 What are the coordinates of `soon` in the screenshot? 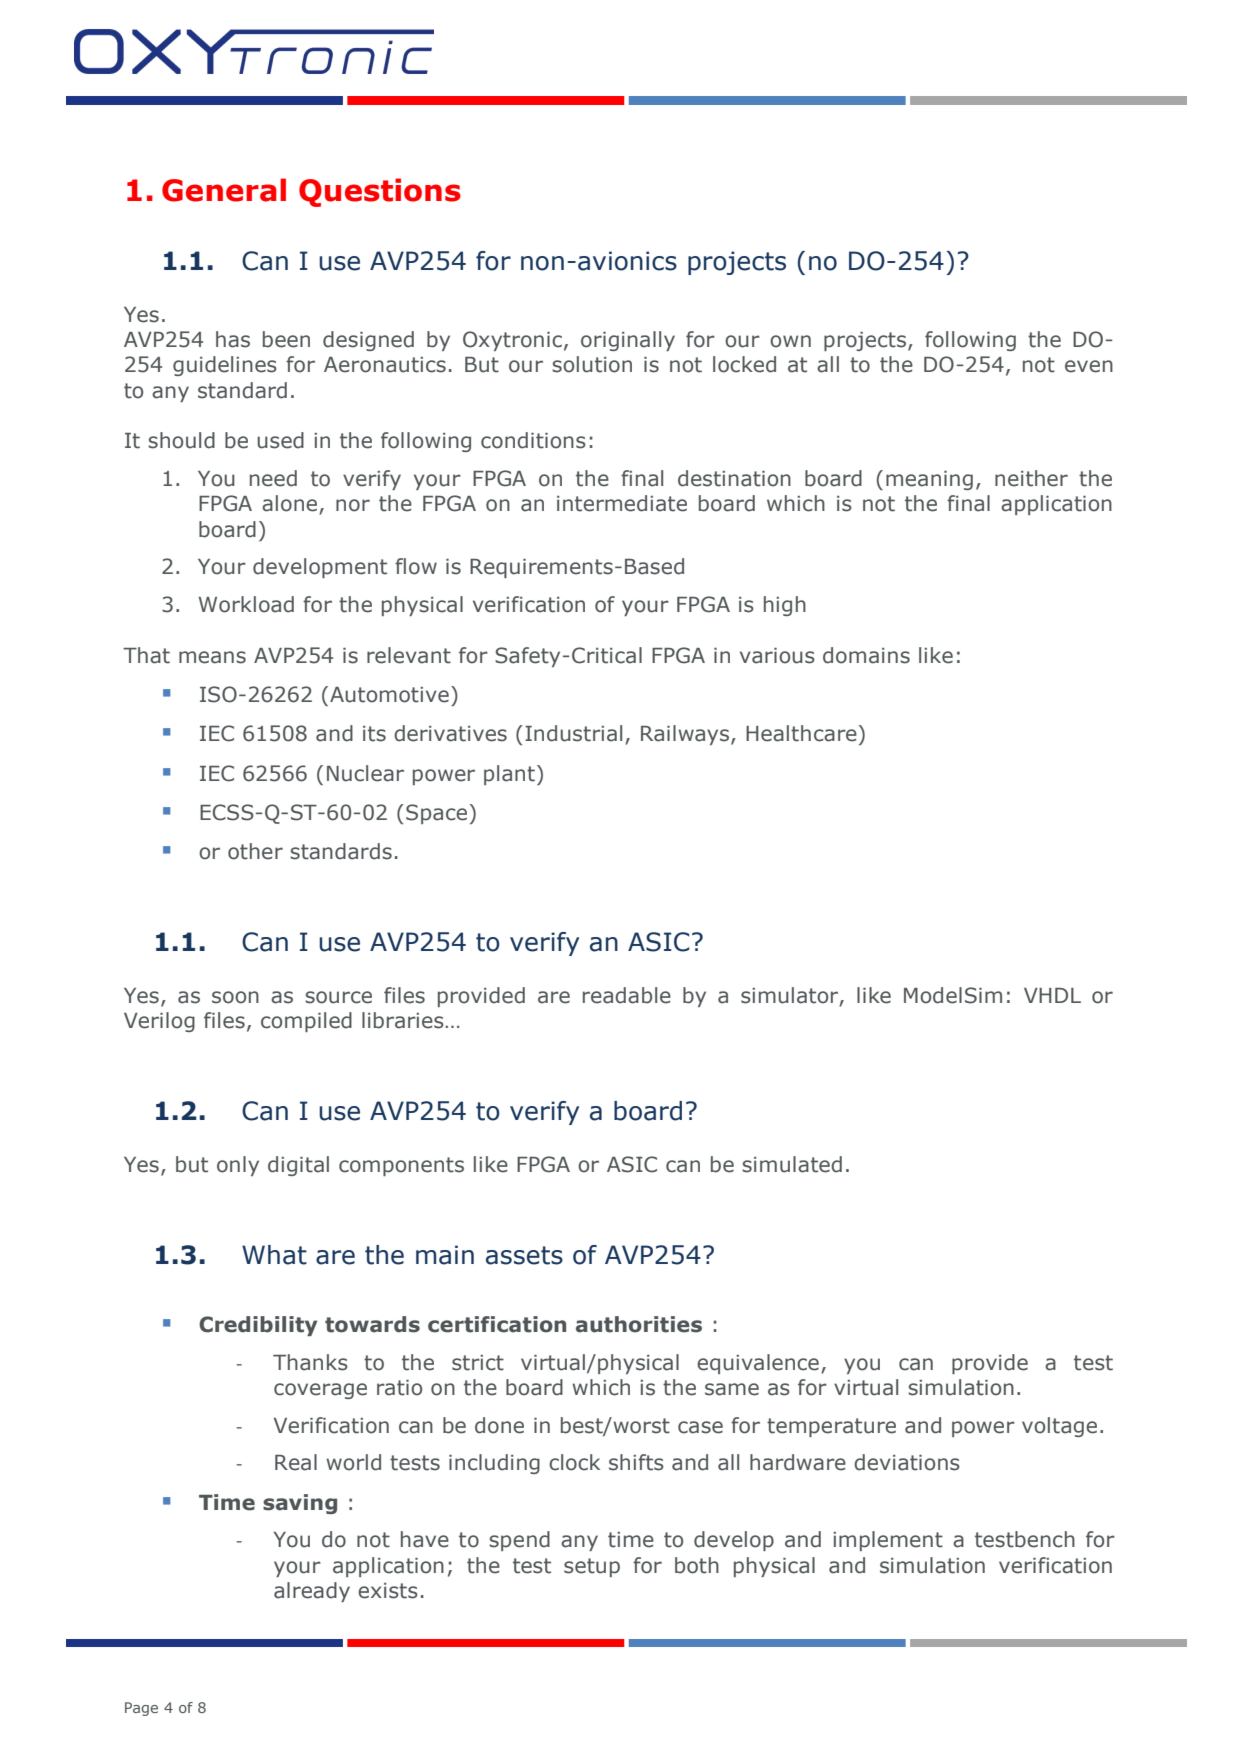 It's located at (235, 997).
